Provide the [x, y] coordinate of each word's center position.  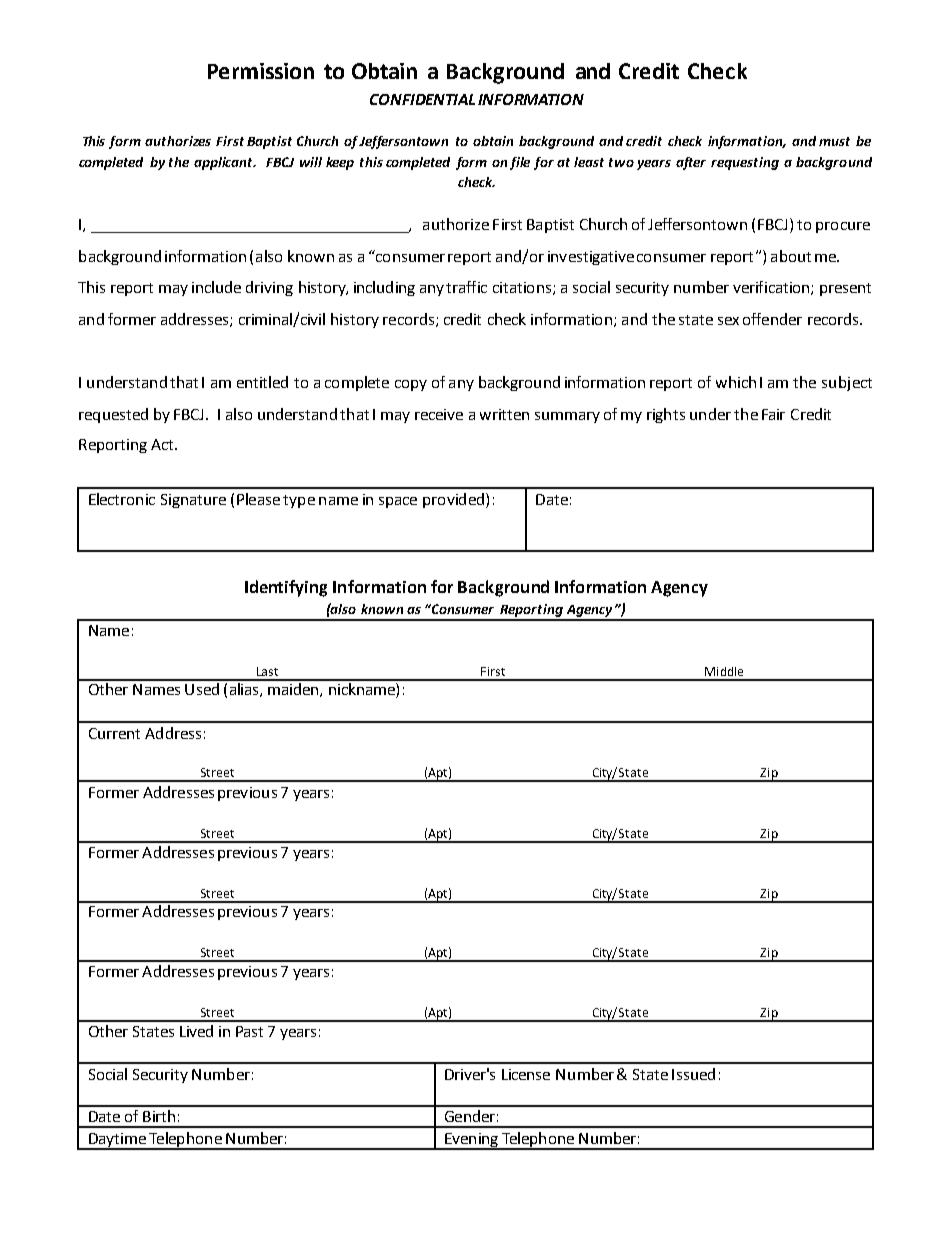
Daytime [117, 1141]
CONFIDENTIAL [422, 99]
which [736, 382]
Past [249, 1031]
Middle [724, 671]
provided [453, 500]
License [526, 1074]
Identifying [286, 588]
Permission [261, 71]
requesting [745, 163]
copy [411, 385]
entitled [262, 382]
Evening [472, 1141]
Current [114, 733]
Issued [693, 1074]
